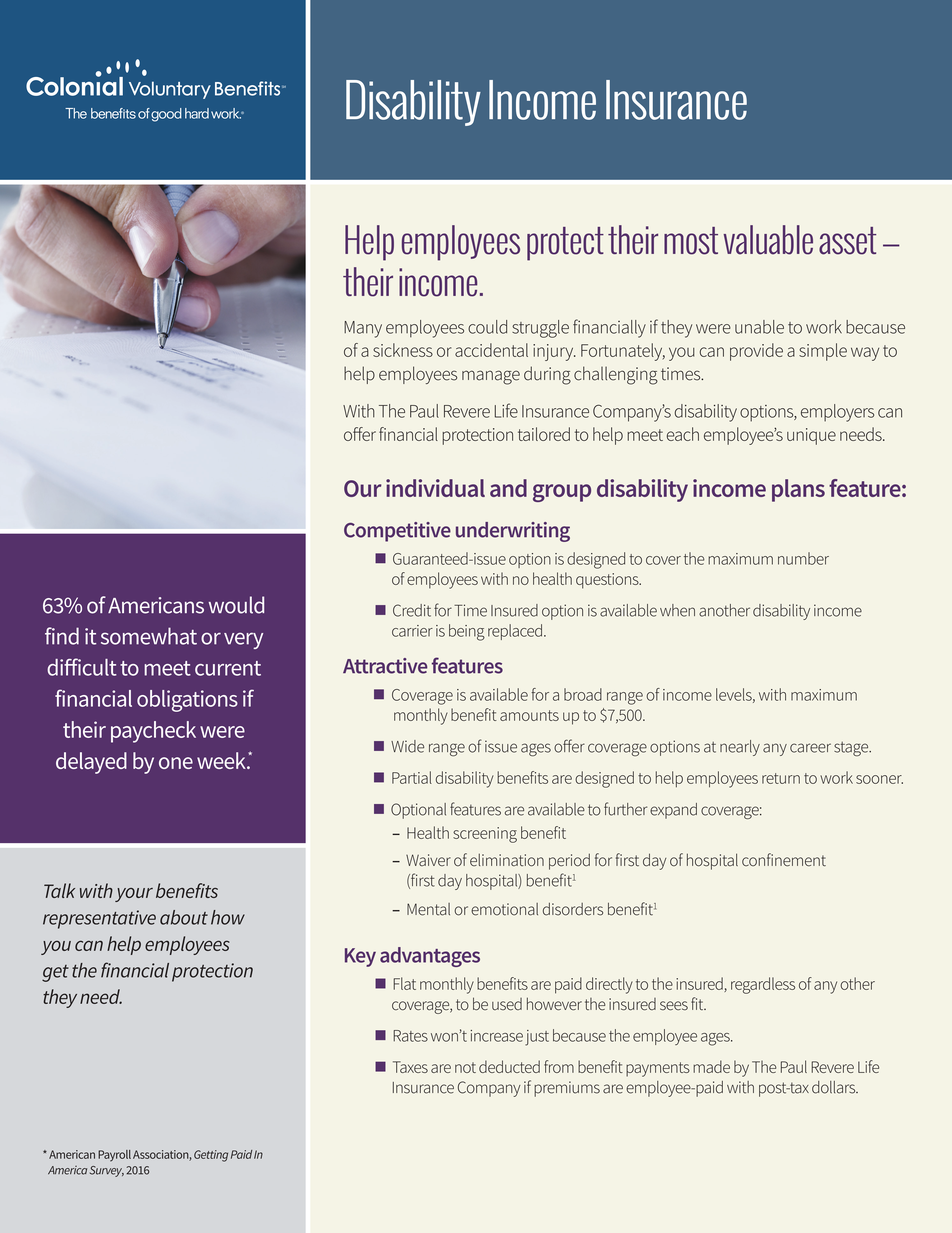 The height and width of the screenshot is (1233, 952). I want to click on Many, so click(363, 329).
